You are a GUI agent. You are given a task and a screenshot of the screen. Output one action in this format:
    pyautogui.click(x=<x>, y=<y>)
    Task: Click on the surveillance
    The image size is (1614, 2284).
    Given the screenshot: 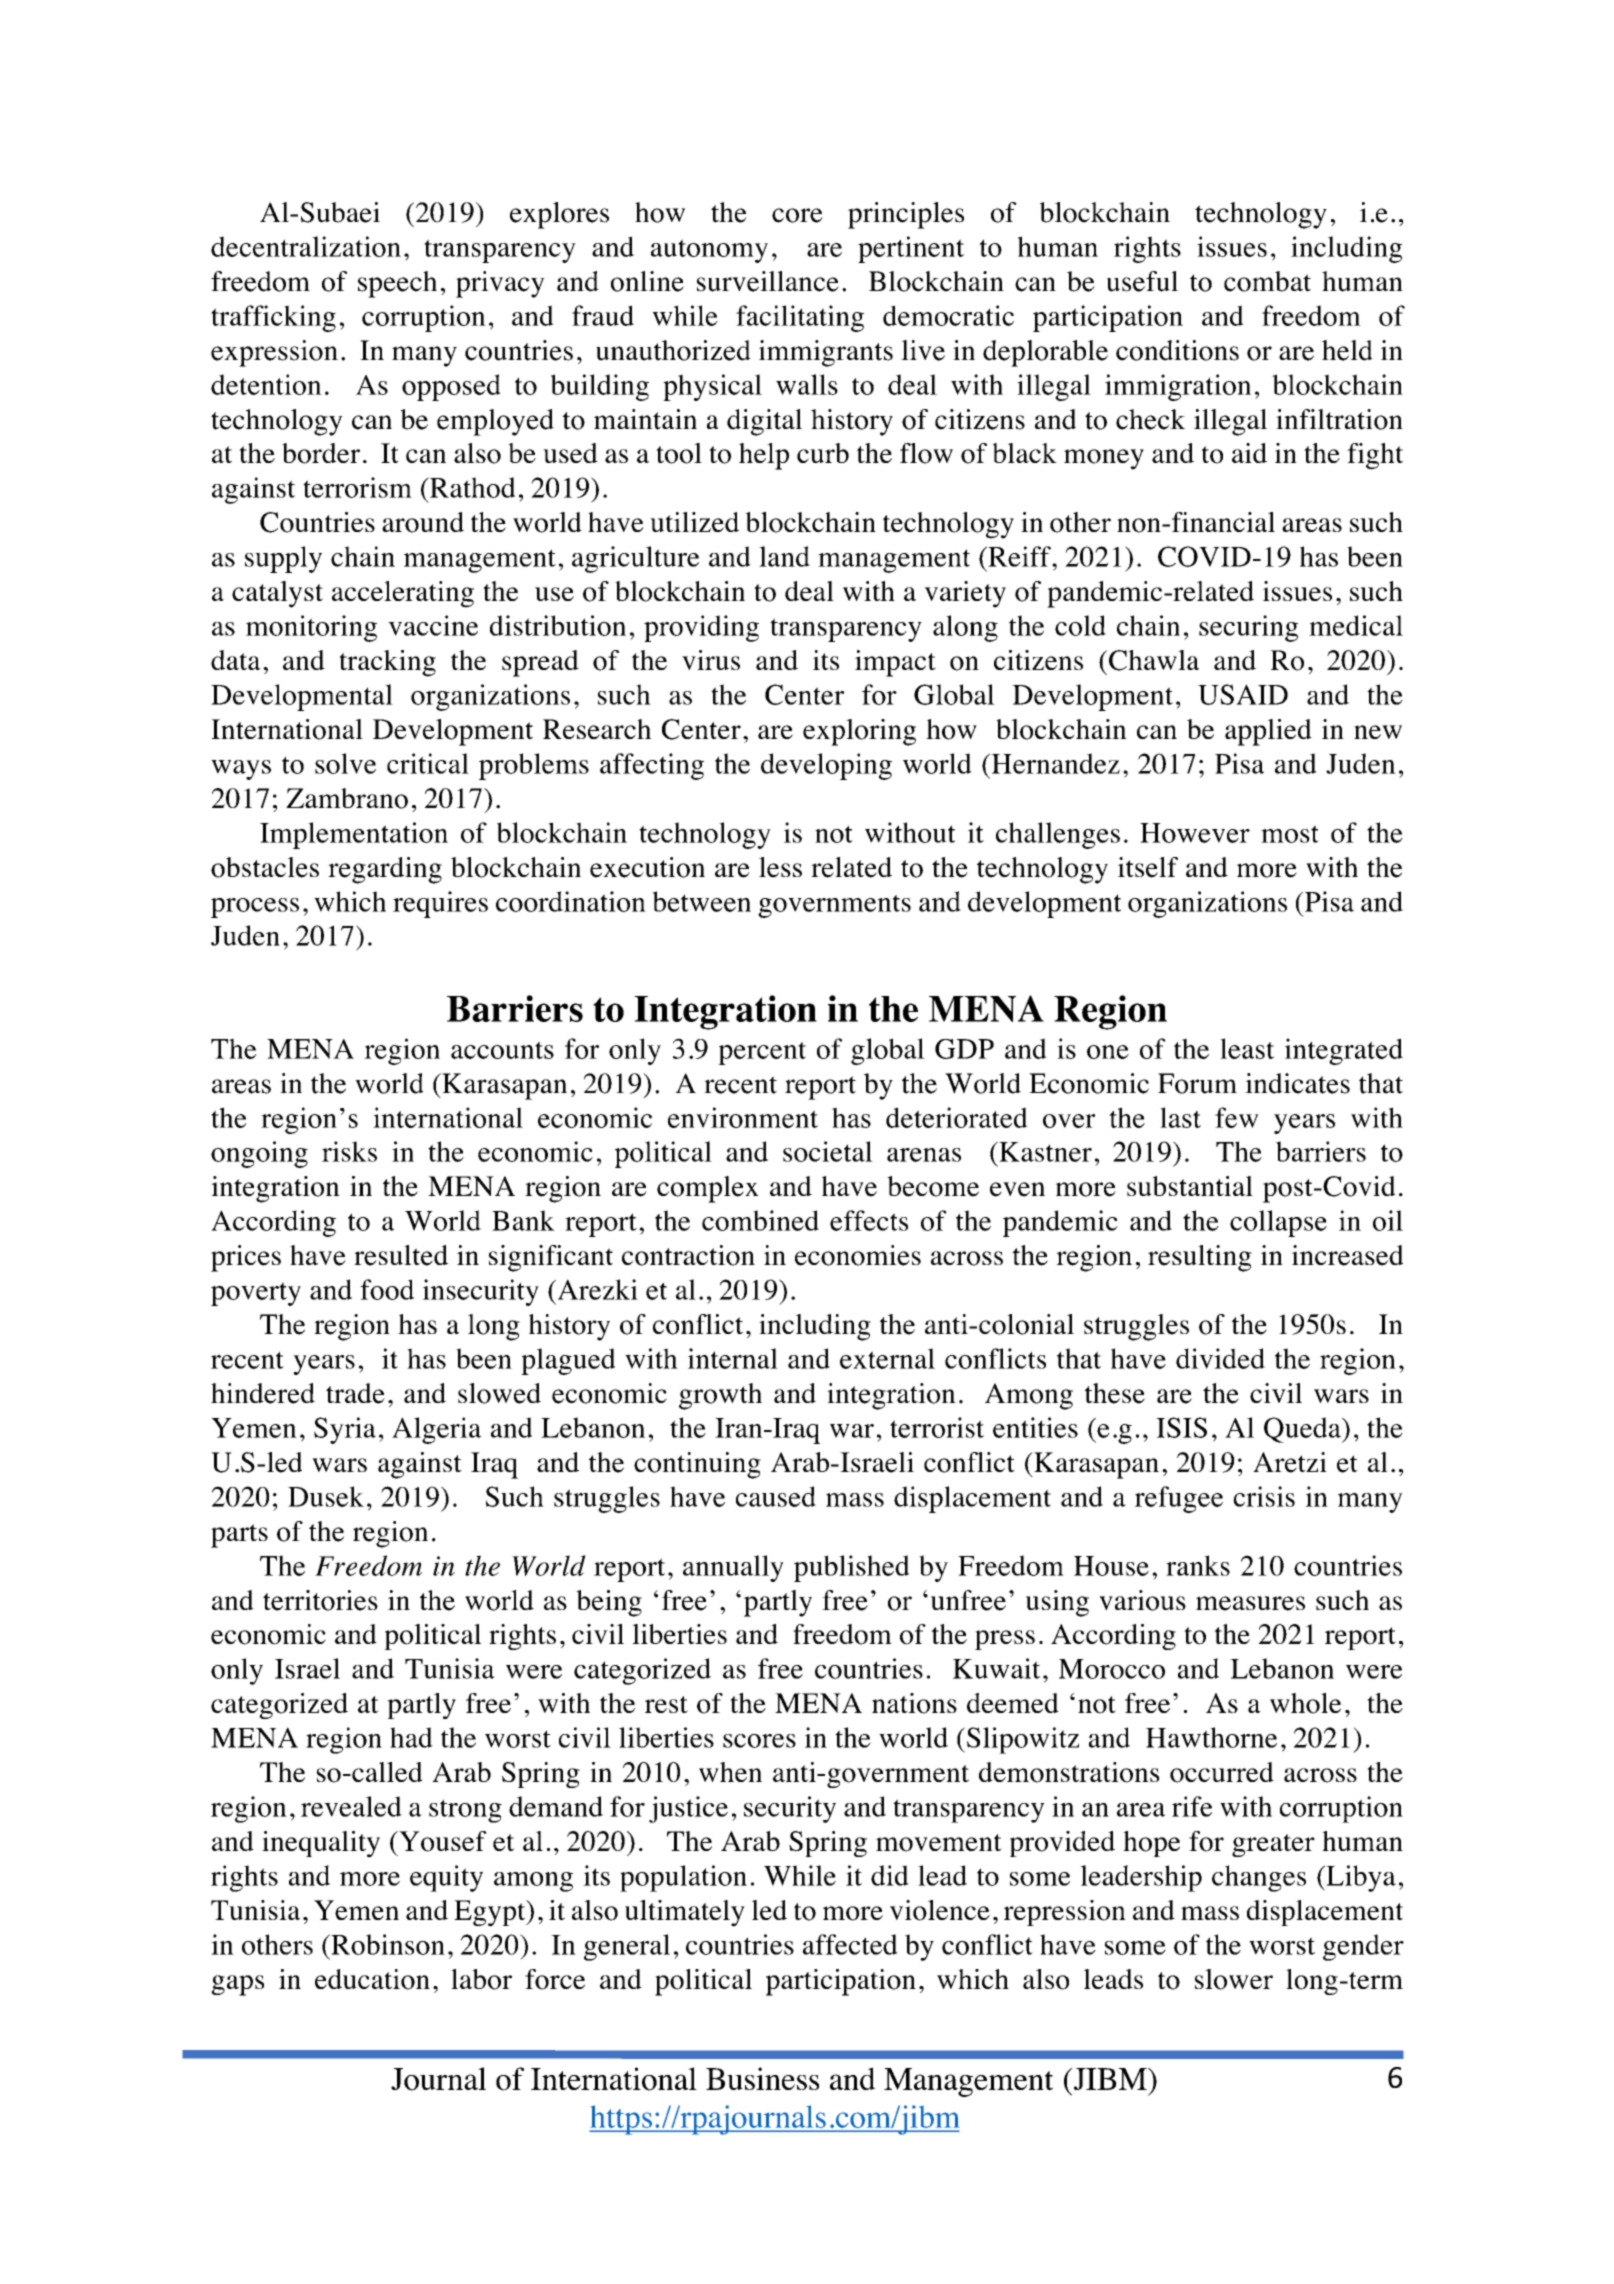 What is the action you would take?
    pyautogui.click(x=768, y=281)
